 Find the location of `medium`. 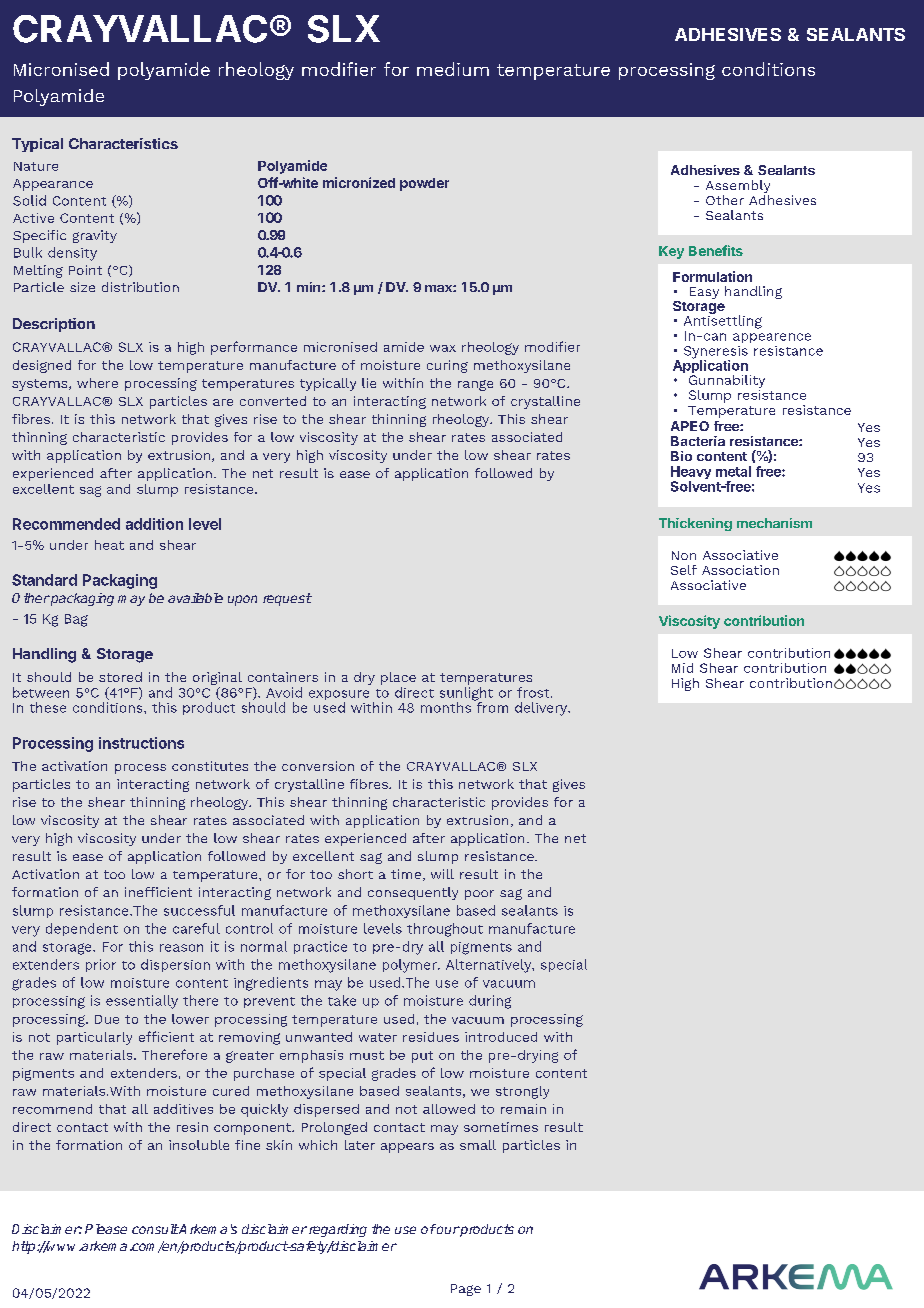

medium is located at coordinates (453, 69).
